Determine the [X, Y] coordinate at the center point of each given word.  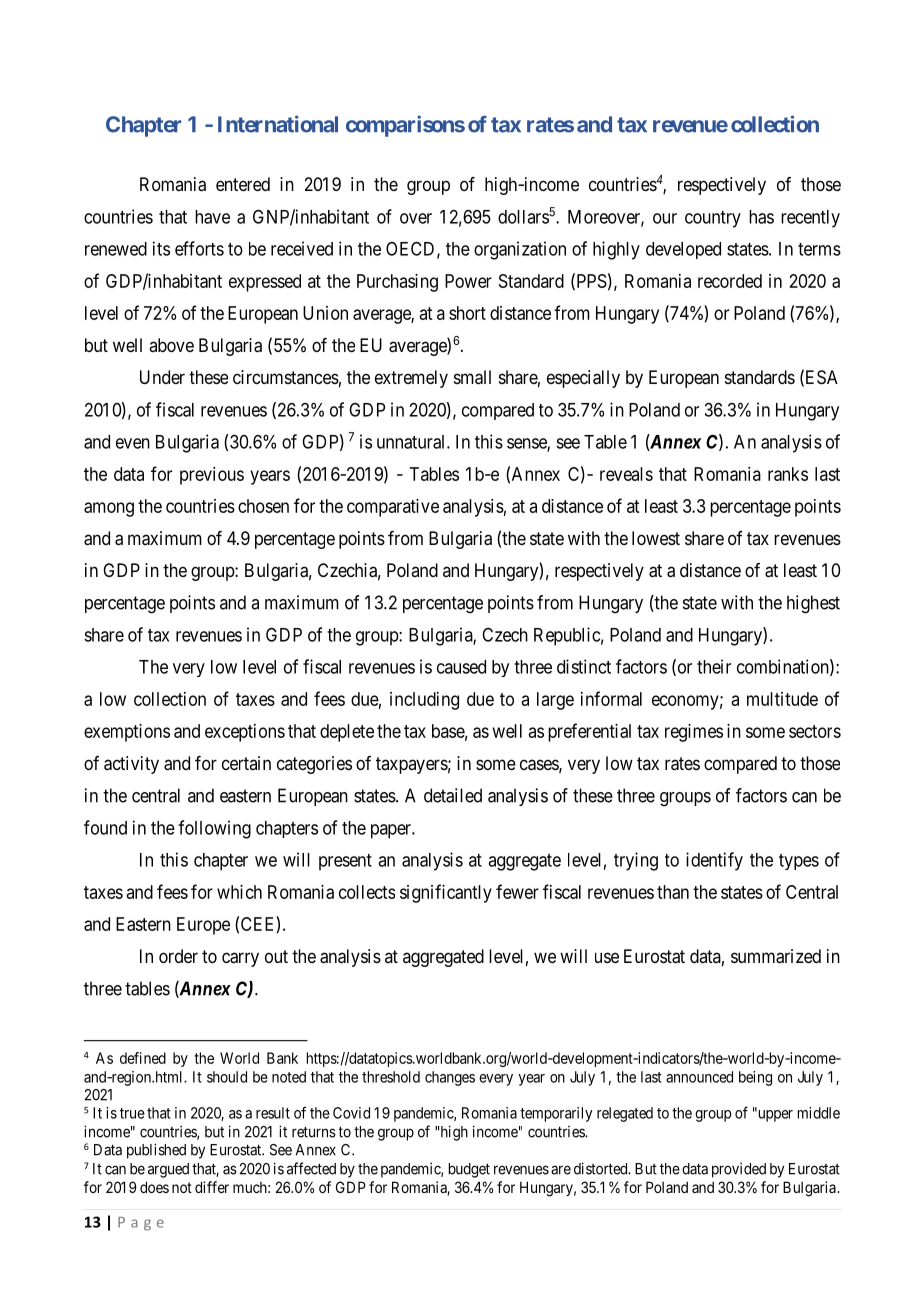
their [714, 666]
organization [520, 250]
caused [461, 667]
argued [168, 1170]
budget [469, 1170]
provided [739, 1170]
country [713, 219]
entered [243, 184]
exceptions [245, 733]
